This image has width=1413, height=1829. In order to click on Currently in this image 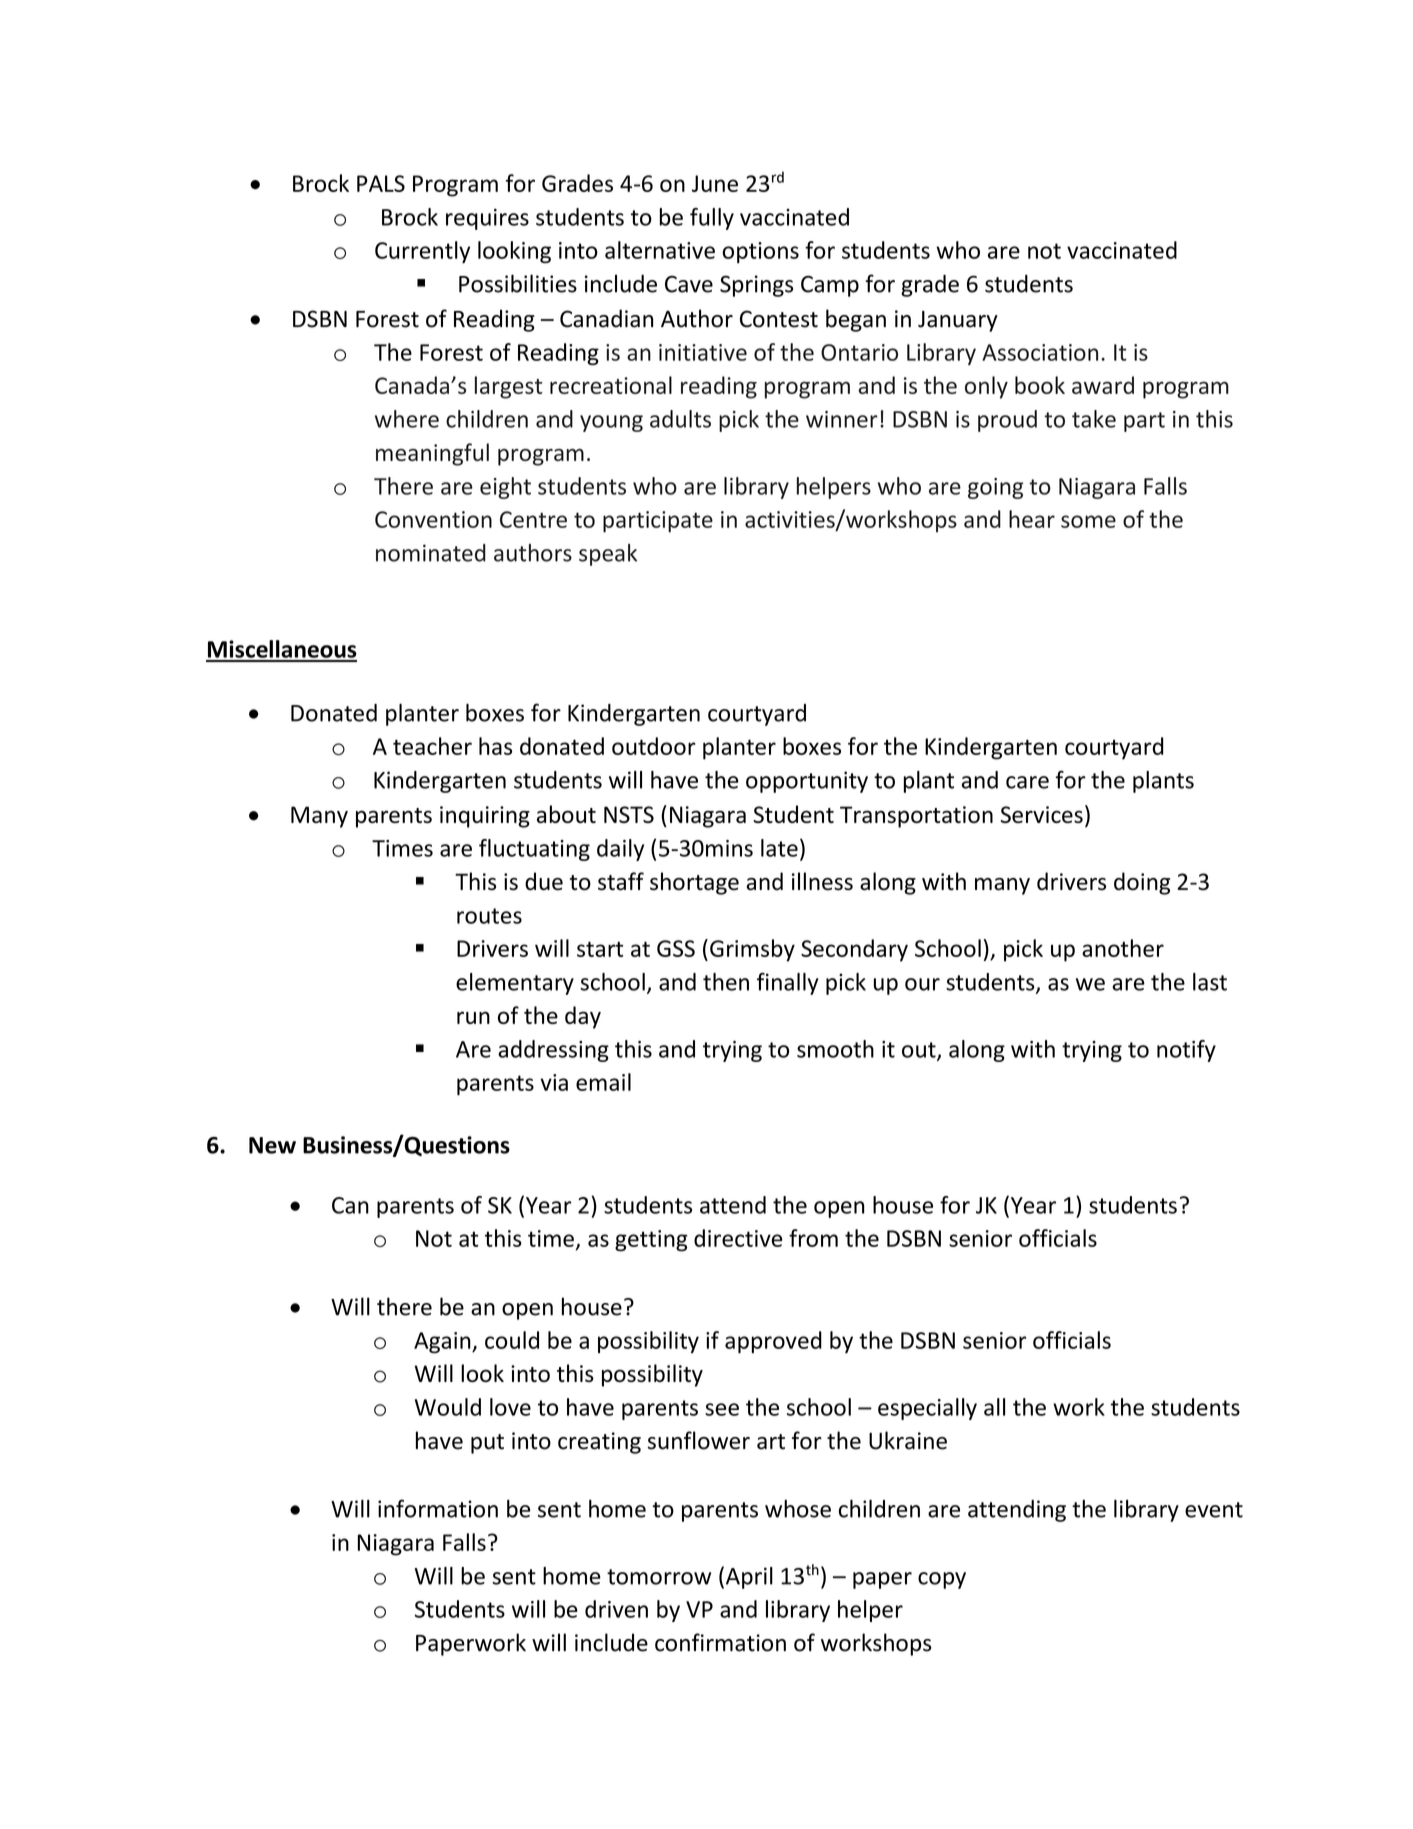, I will do `click(422, 252)`.
